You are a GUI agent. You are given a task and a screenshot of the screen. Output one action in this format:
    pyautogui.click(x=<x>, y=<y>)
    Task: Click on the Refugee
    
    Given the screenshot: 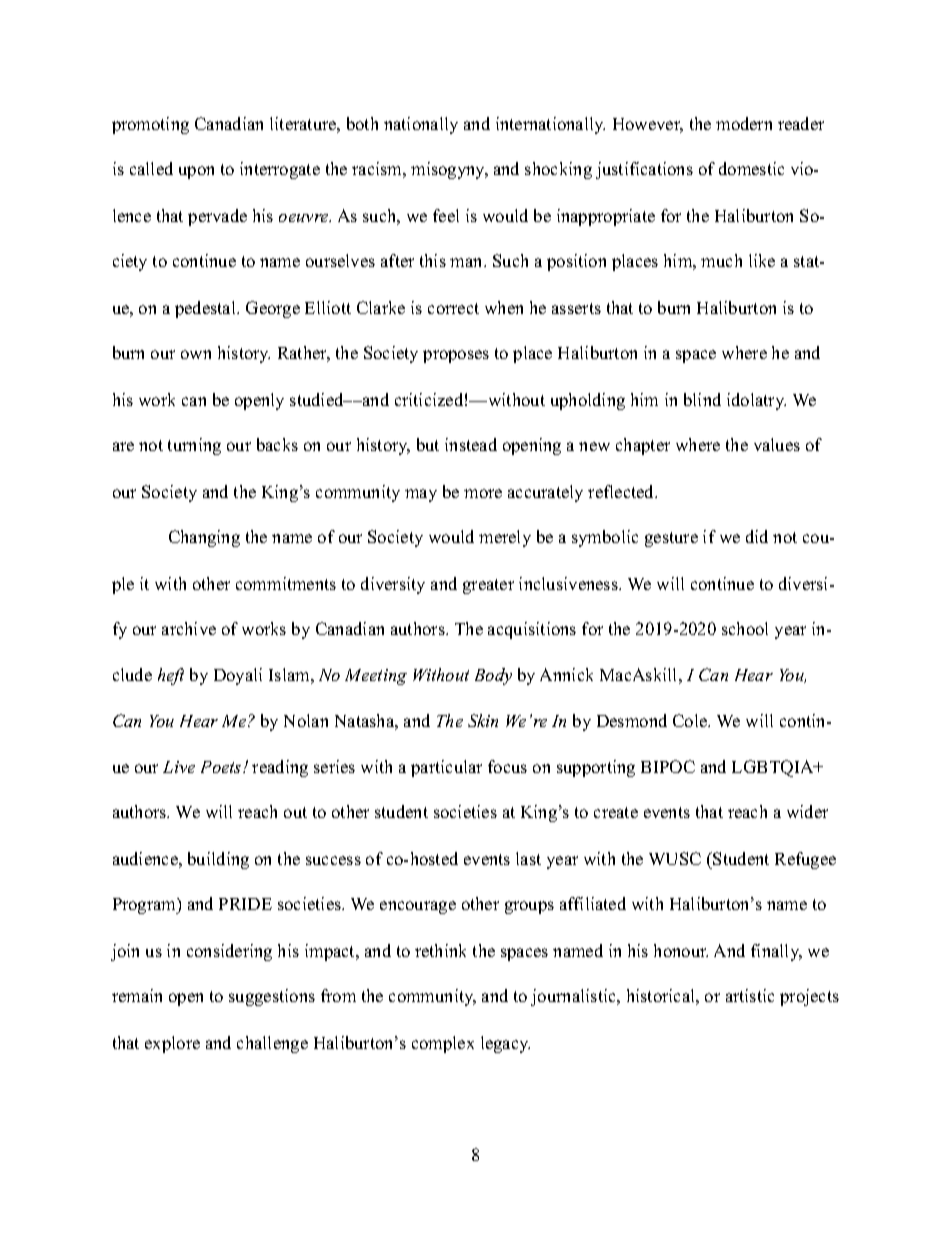 What is the action you would take?
    pyautogui.click(x=805, y=860)
